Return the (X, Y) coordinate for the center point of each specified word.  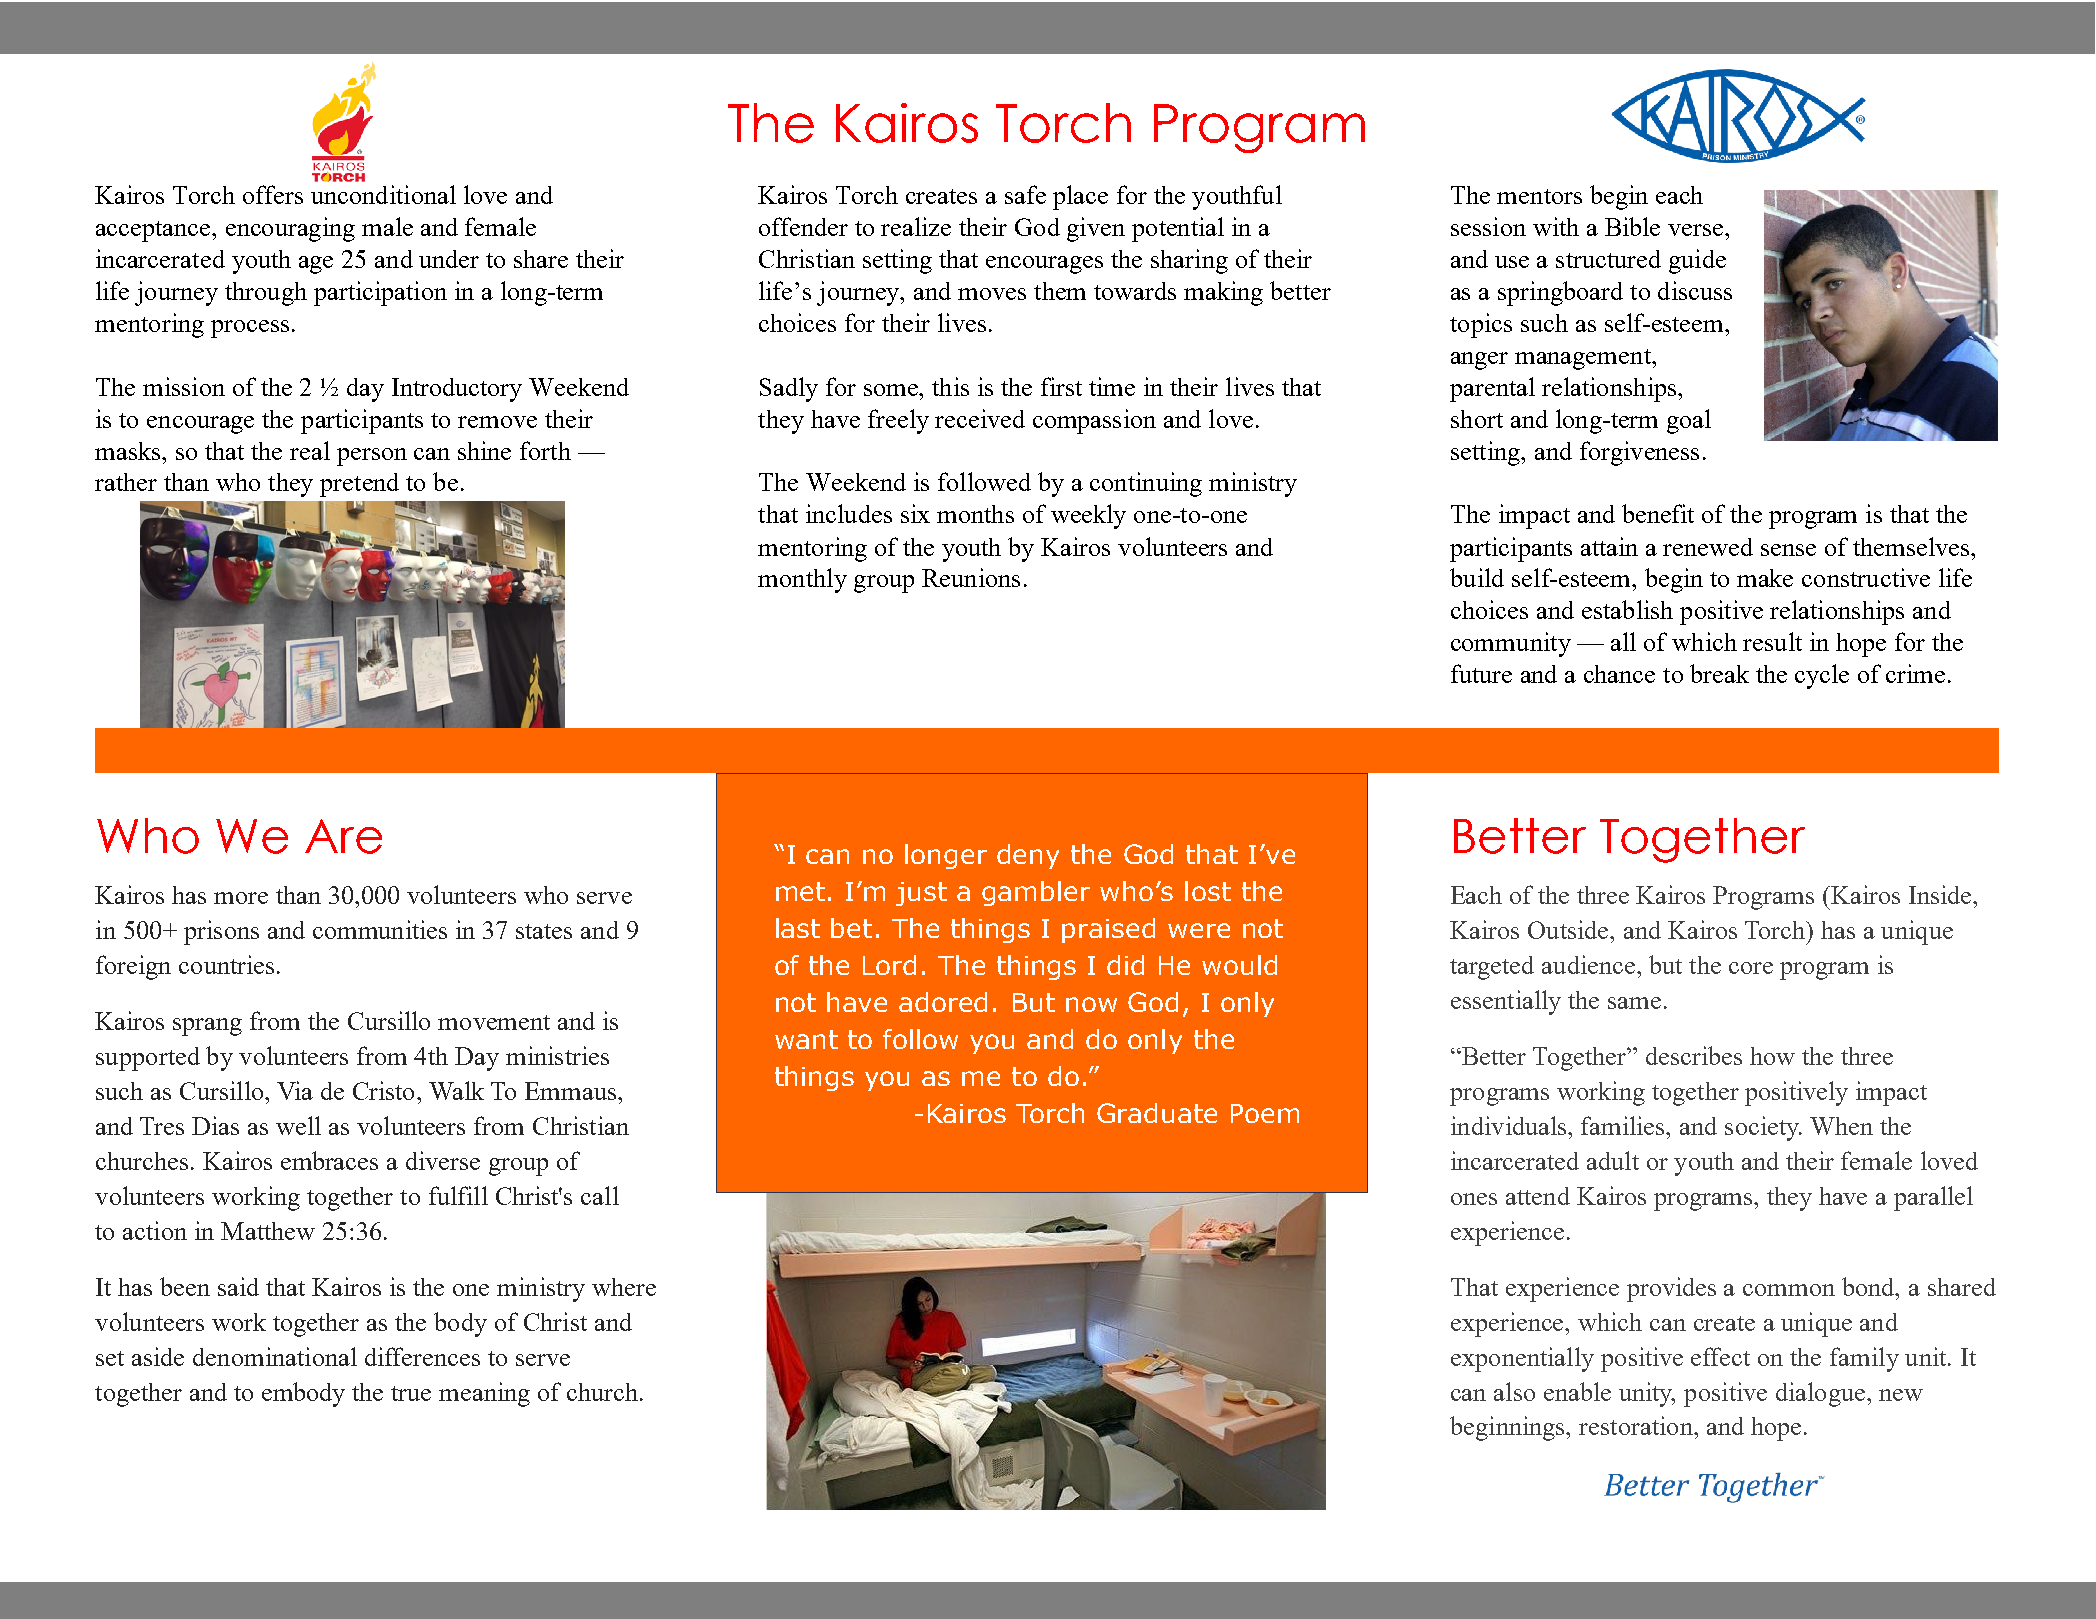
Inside (1942, 894)
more (241, 898)
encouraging (290, 229)
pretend (359, 485)
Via (295, 1090)
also (1514, 1391)
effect (1720, 1356)
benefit (1658, 513)
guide (1697, 261)
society (1763, 1128)
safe (1025, 194)
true (411, 1393)
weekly (1088, 516)
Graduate (1157, 1113)
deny (1028, 856)
